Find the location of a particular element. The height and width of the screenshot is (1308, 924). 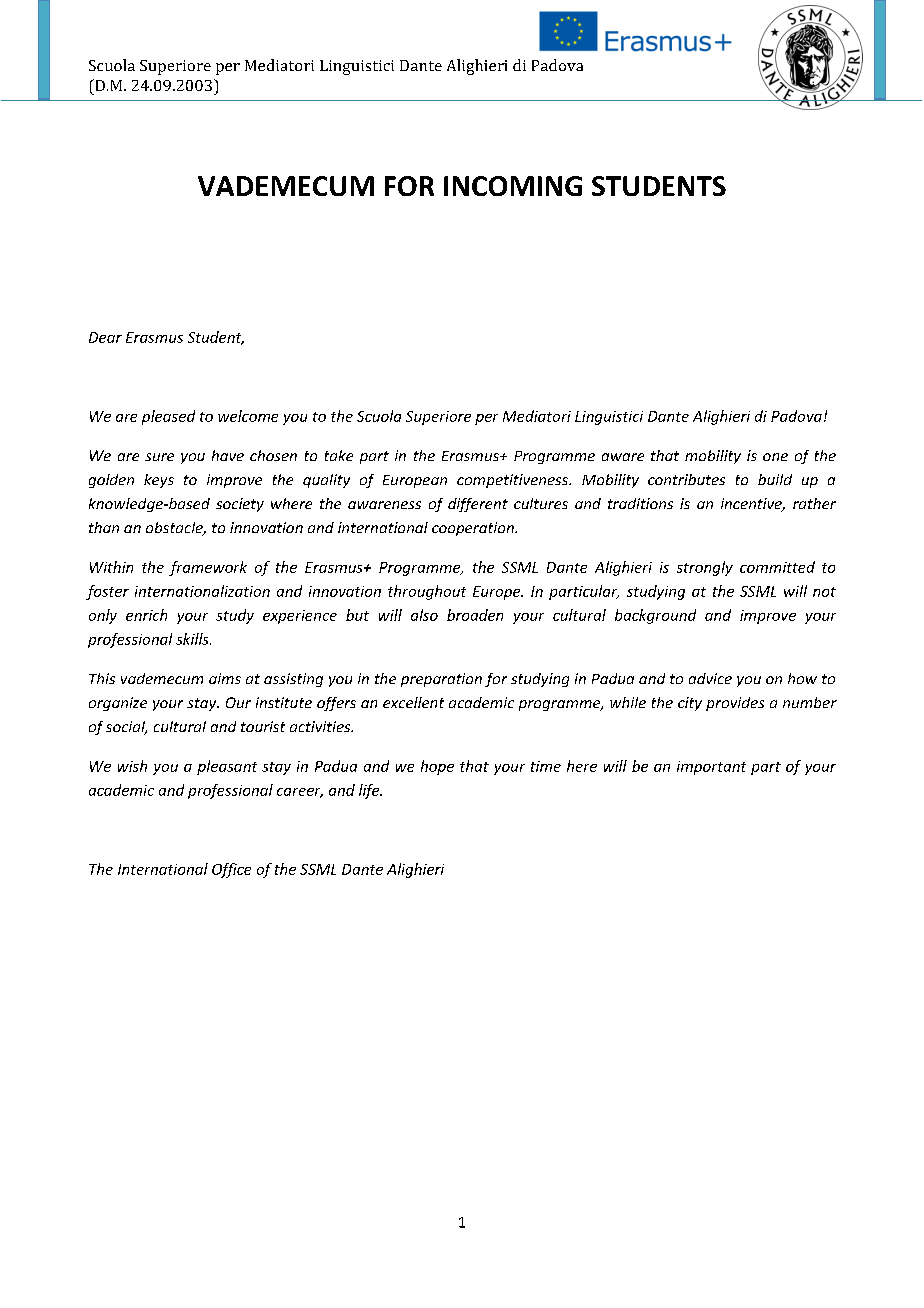

skills is located at coordinates (193, 639).
